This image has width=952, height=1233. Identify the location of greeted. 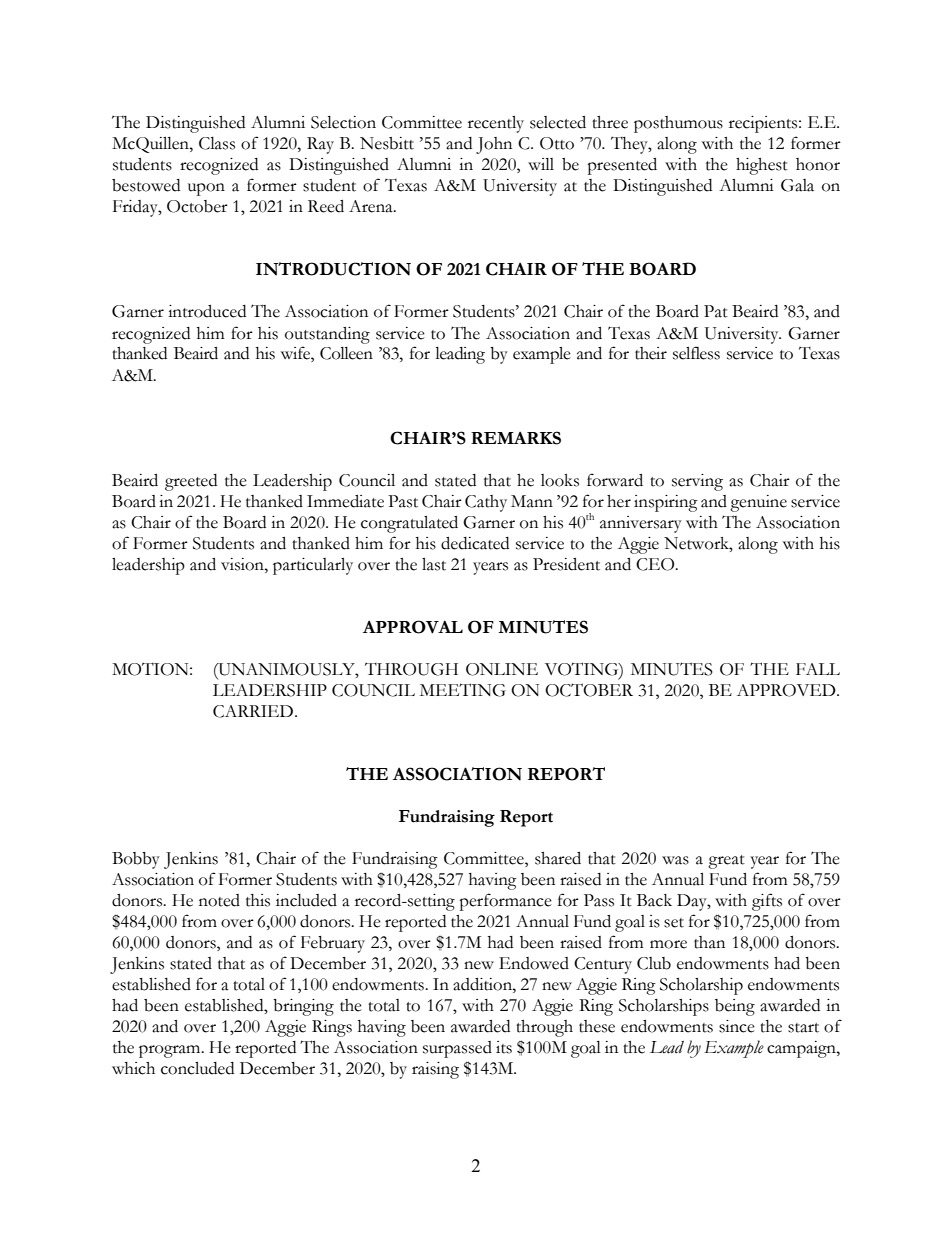
(191, 482).
